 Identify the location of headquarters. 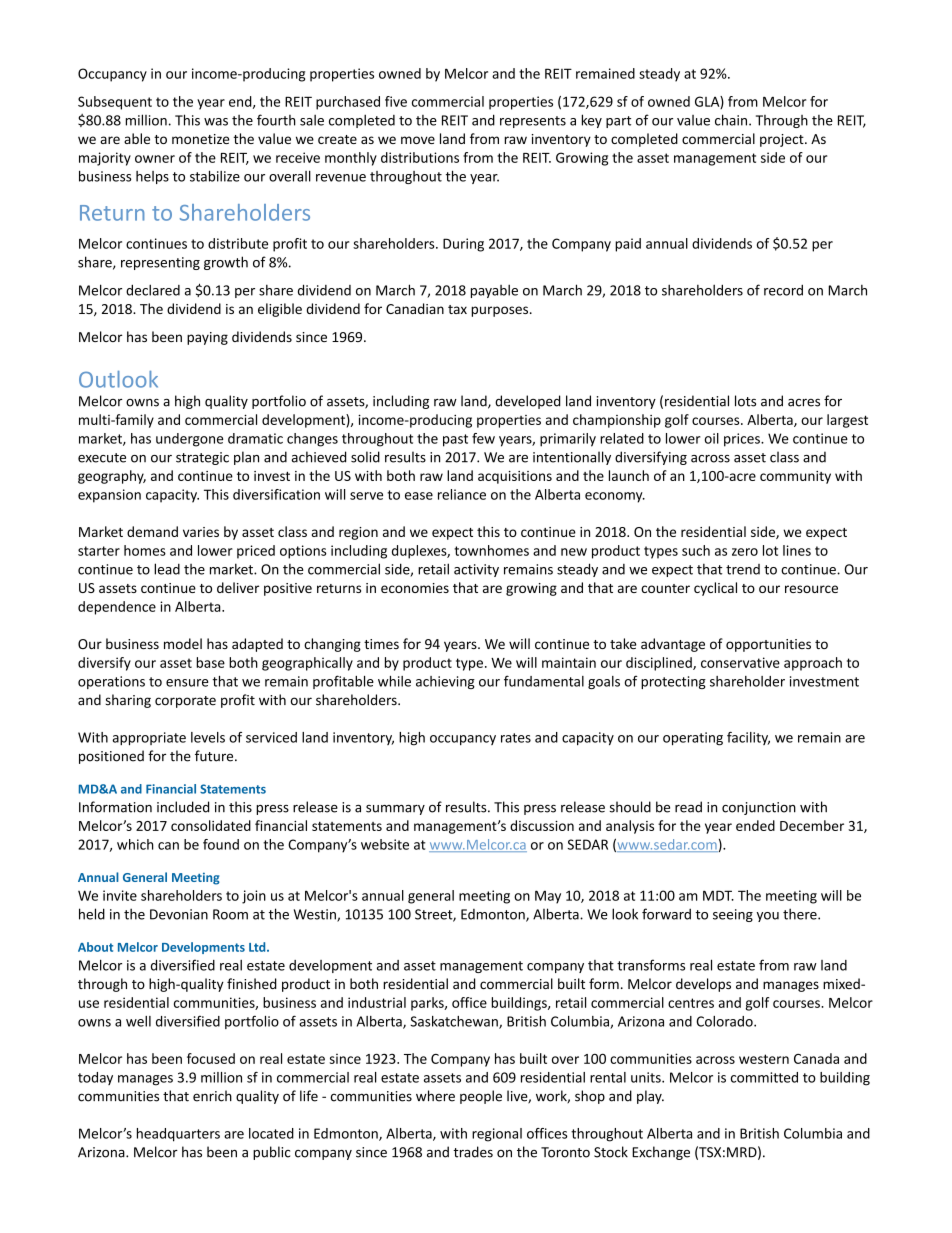
(178, 1135).
